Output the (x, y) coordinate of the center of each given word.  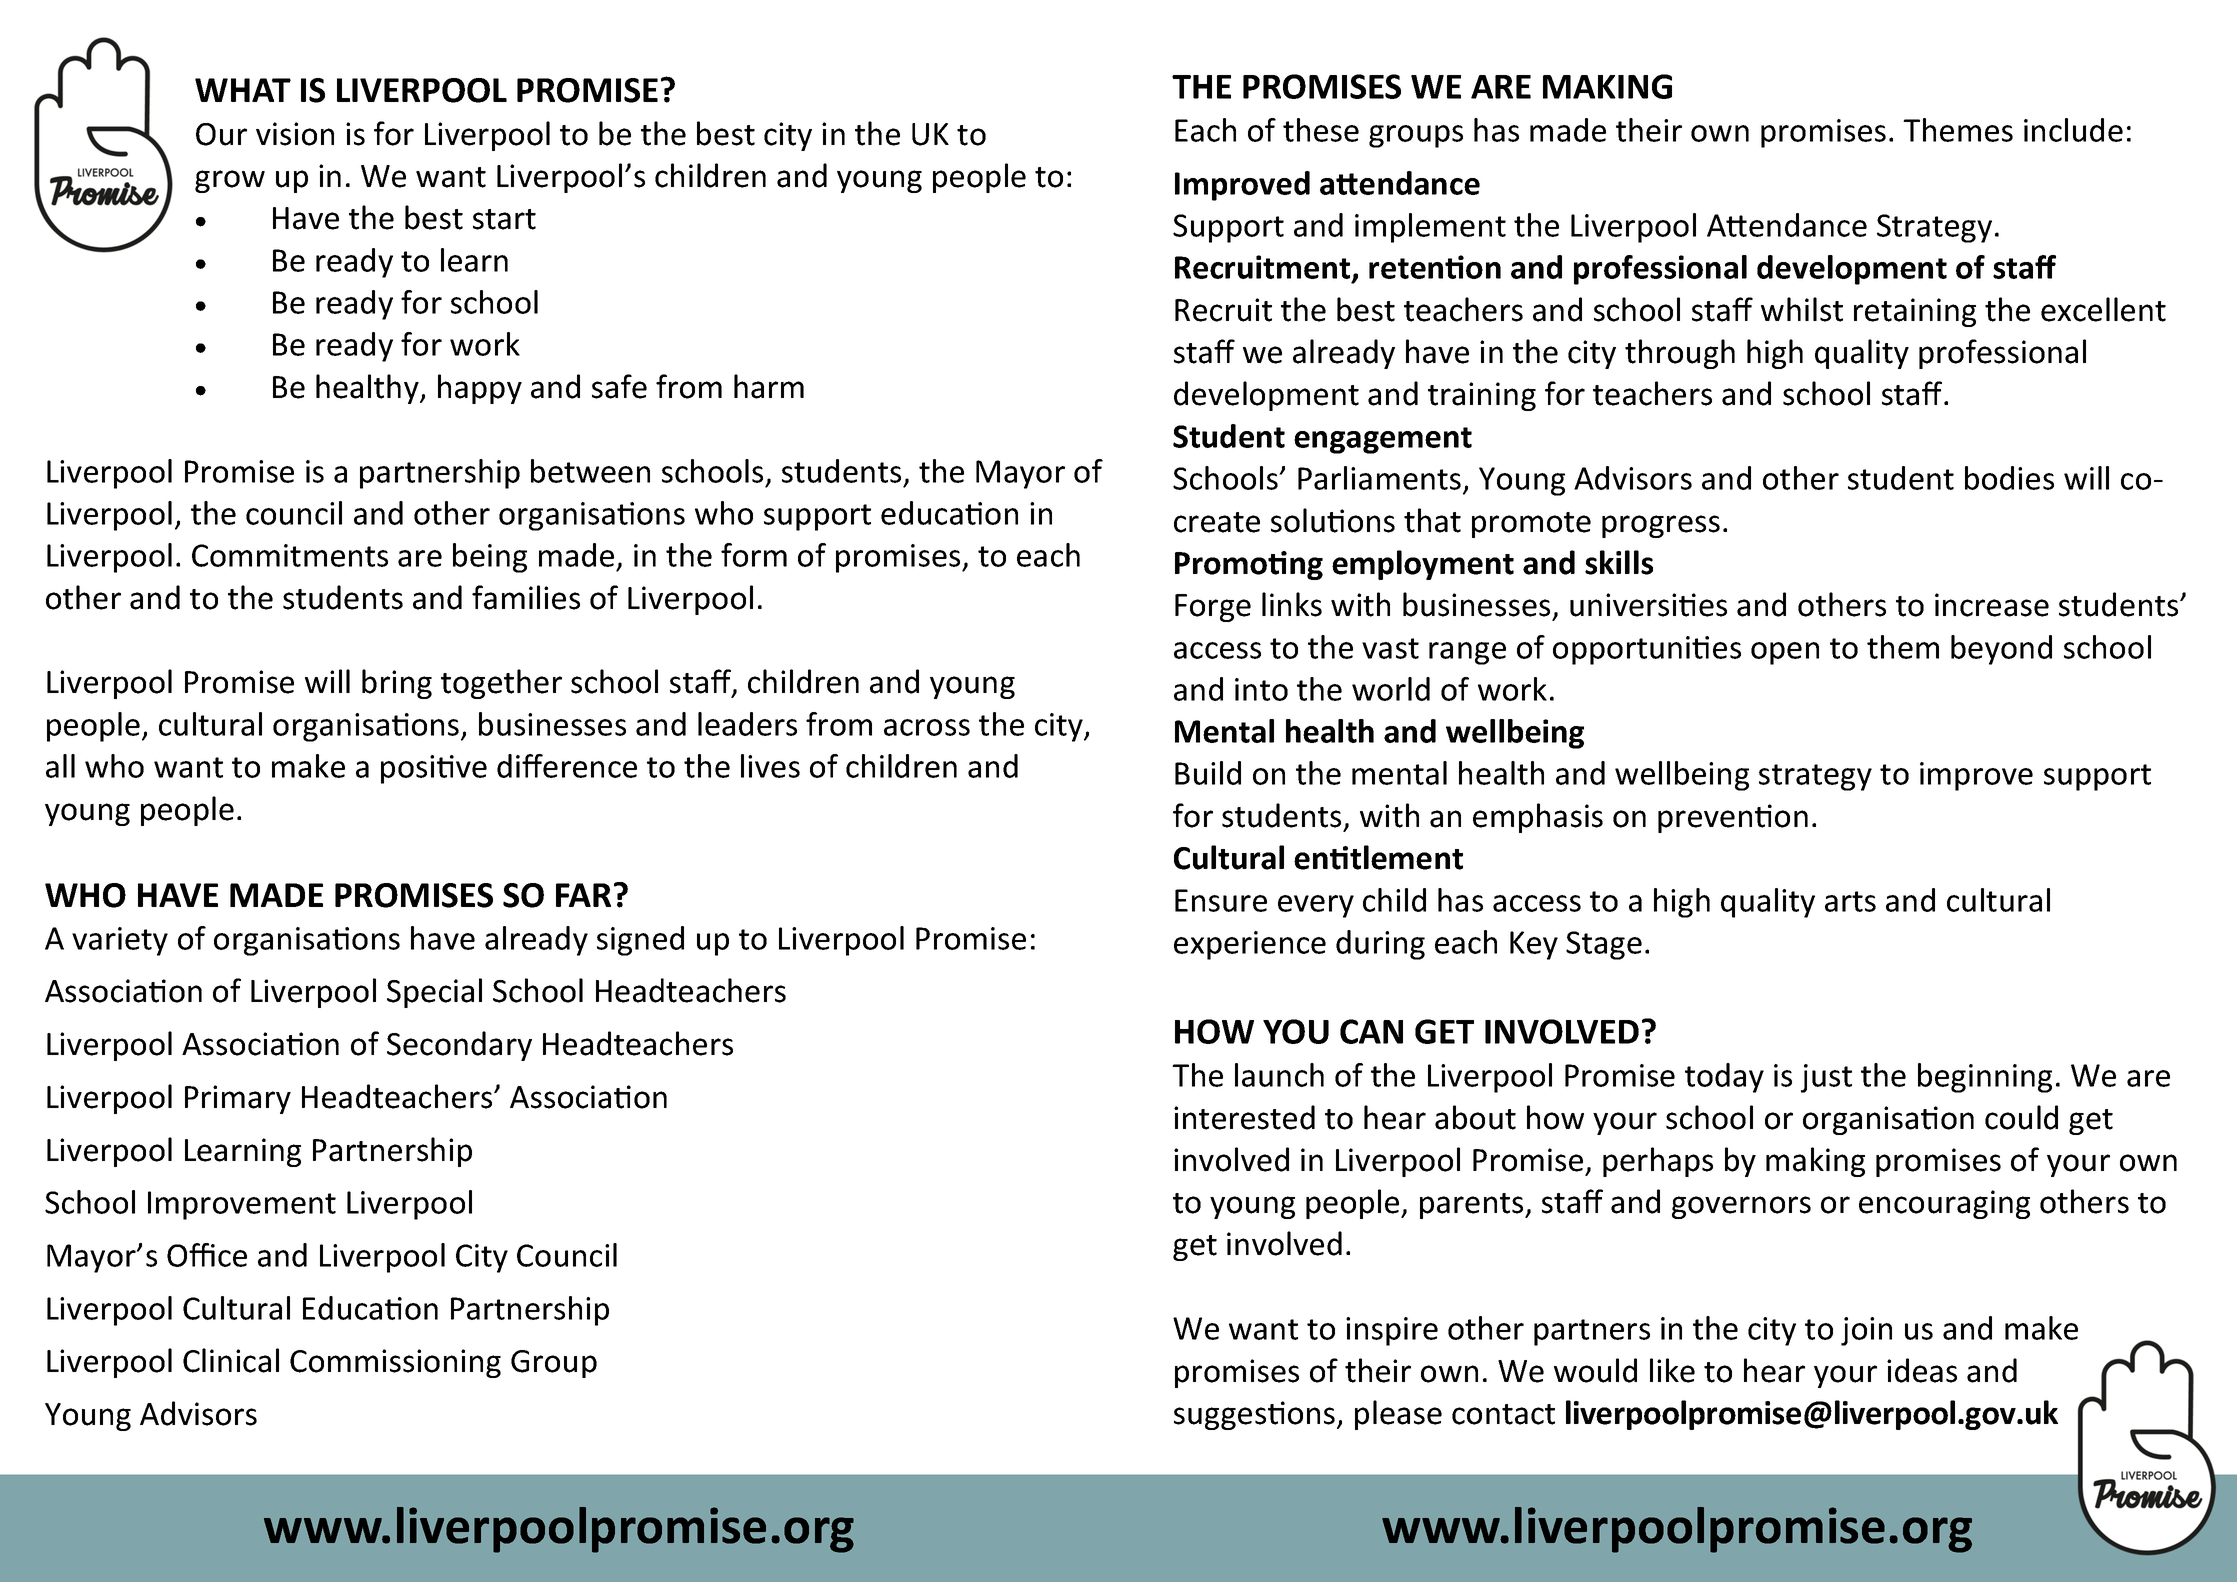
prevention (1733, 818)
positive (434, 769)
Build (1208, 773)
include (2073, 130)
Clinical (231, 1360)
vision (295, 134)
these (1321, 130)
